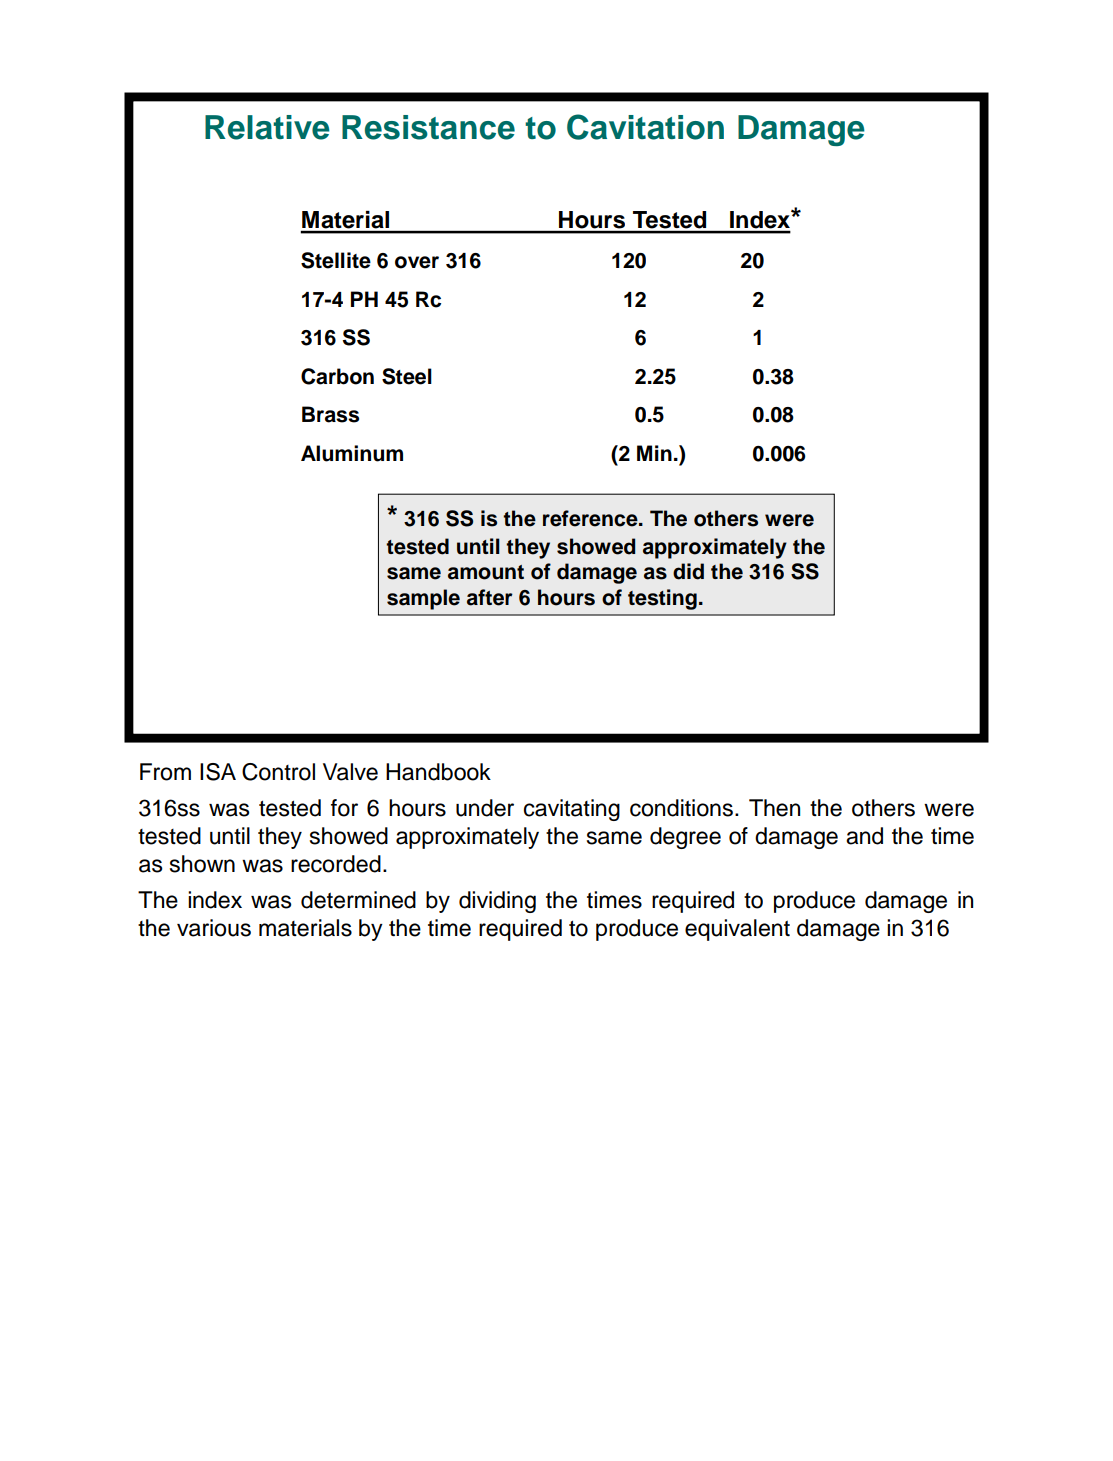 This page has width=1113, height=1461. Describe the element at coordinates (688, 571) in the page. I see `did` at that location.
